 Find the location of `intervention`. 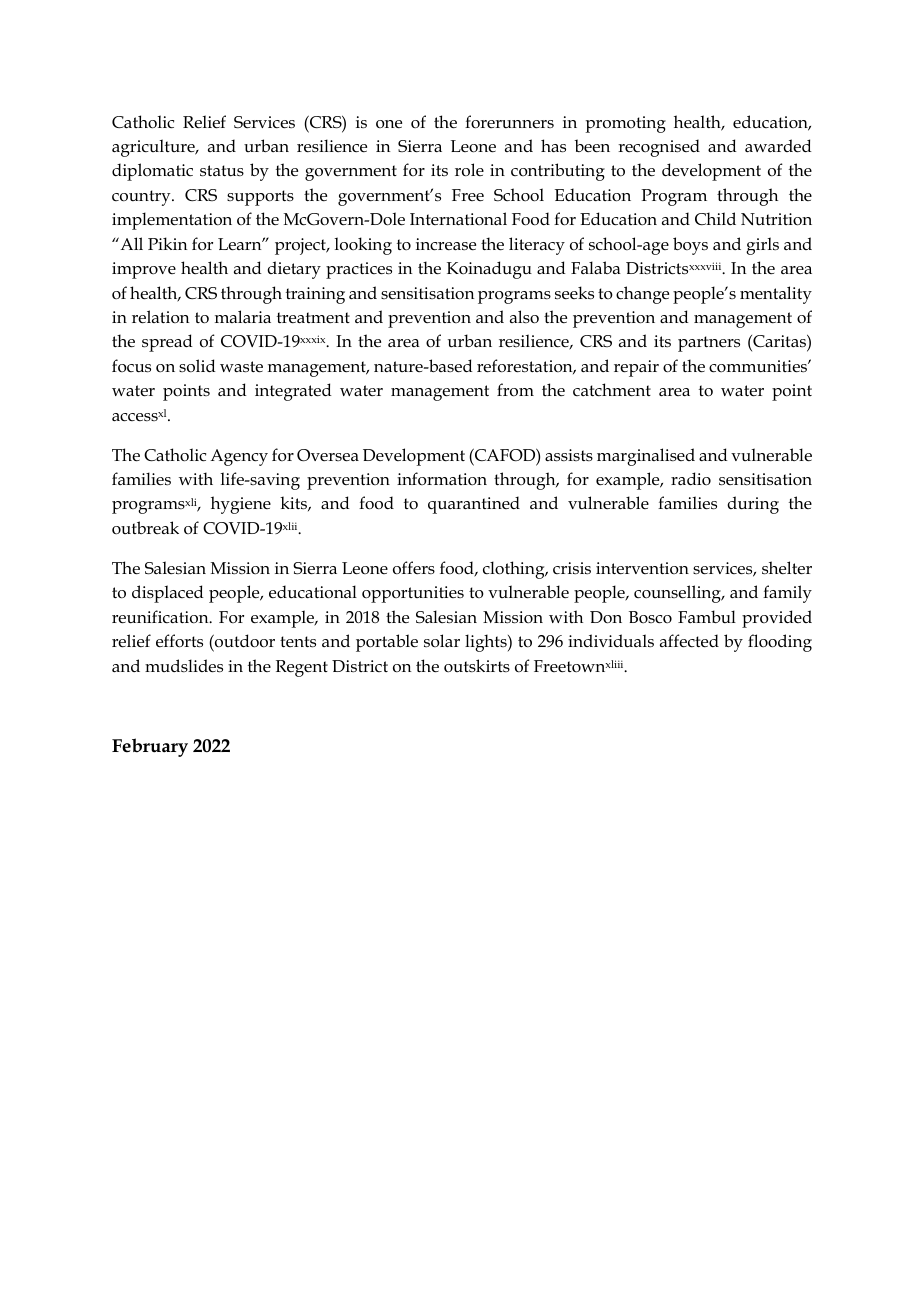

intervention is located at coordinates (642, 568).
